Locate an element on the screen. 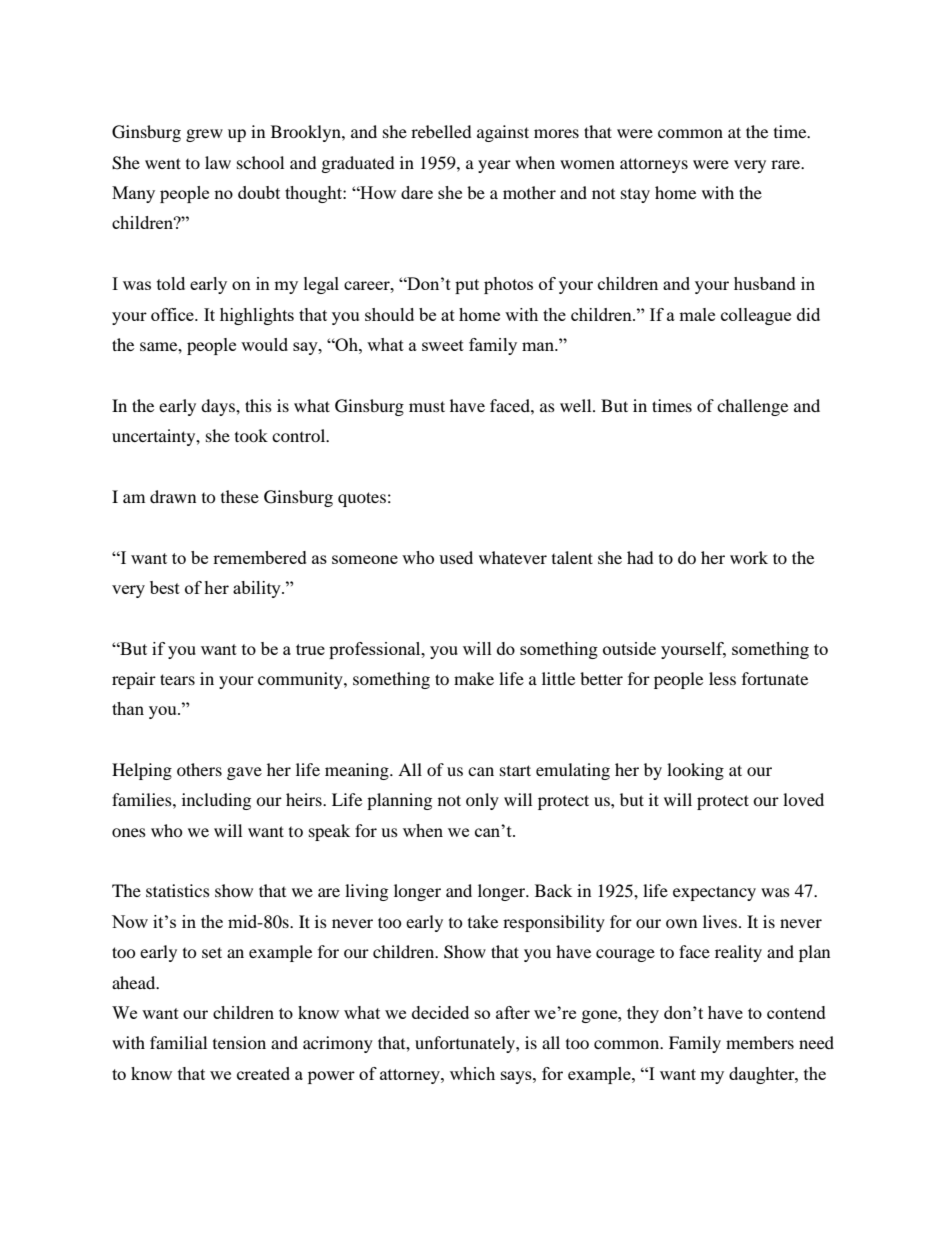 The image size is (952, 1233). law is located at coordinates (218, 162).
